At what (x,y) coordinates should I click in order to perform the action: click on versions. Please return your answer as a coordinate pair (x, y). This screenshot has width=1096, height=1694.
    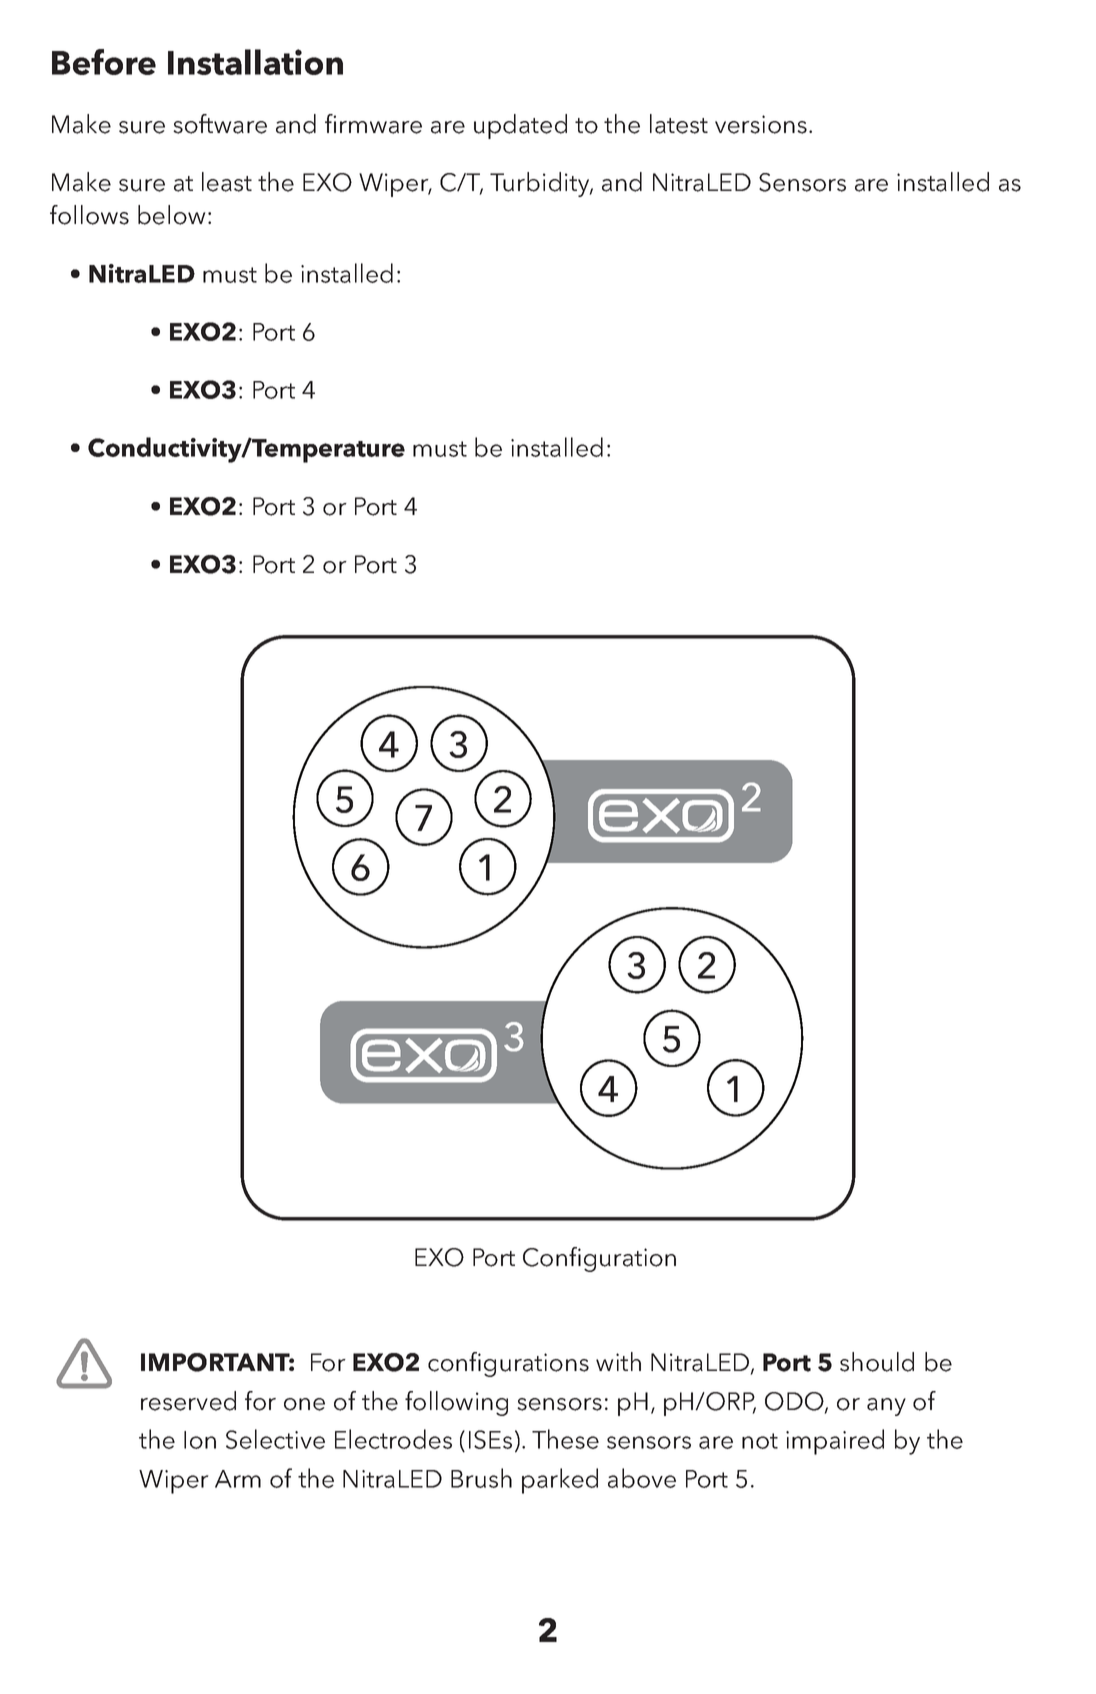
    Looking at the image, I should click on (761, 124).
